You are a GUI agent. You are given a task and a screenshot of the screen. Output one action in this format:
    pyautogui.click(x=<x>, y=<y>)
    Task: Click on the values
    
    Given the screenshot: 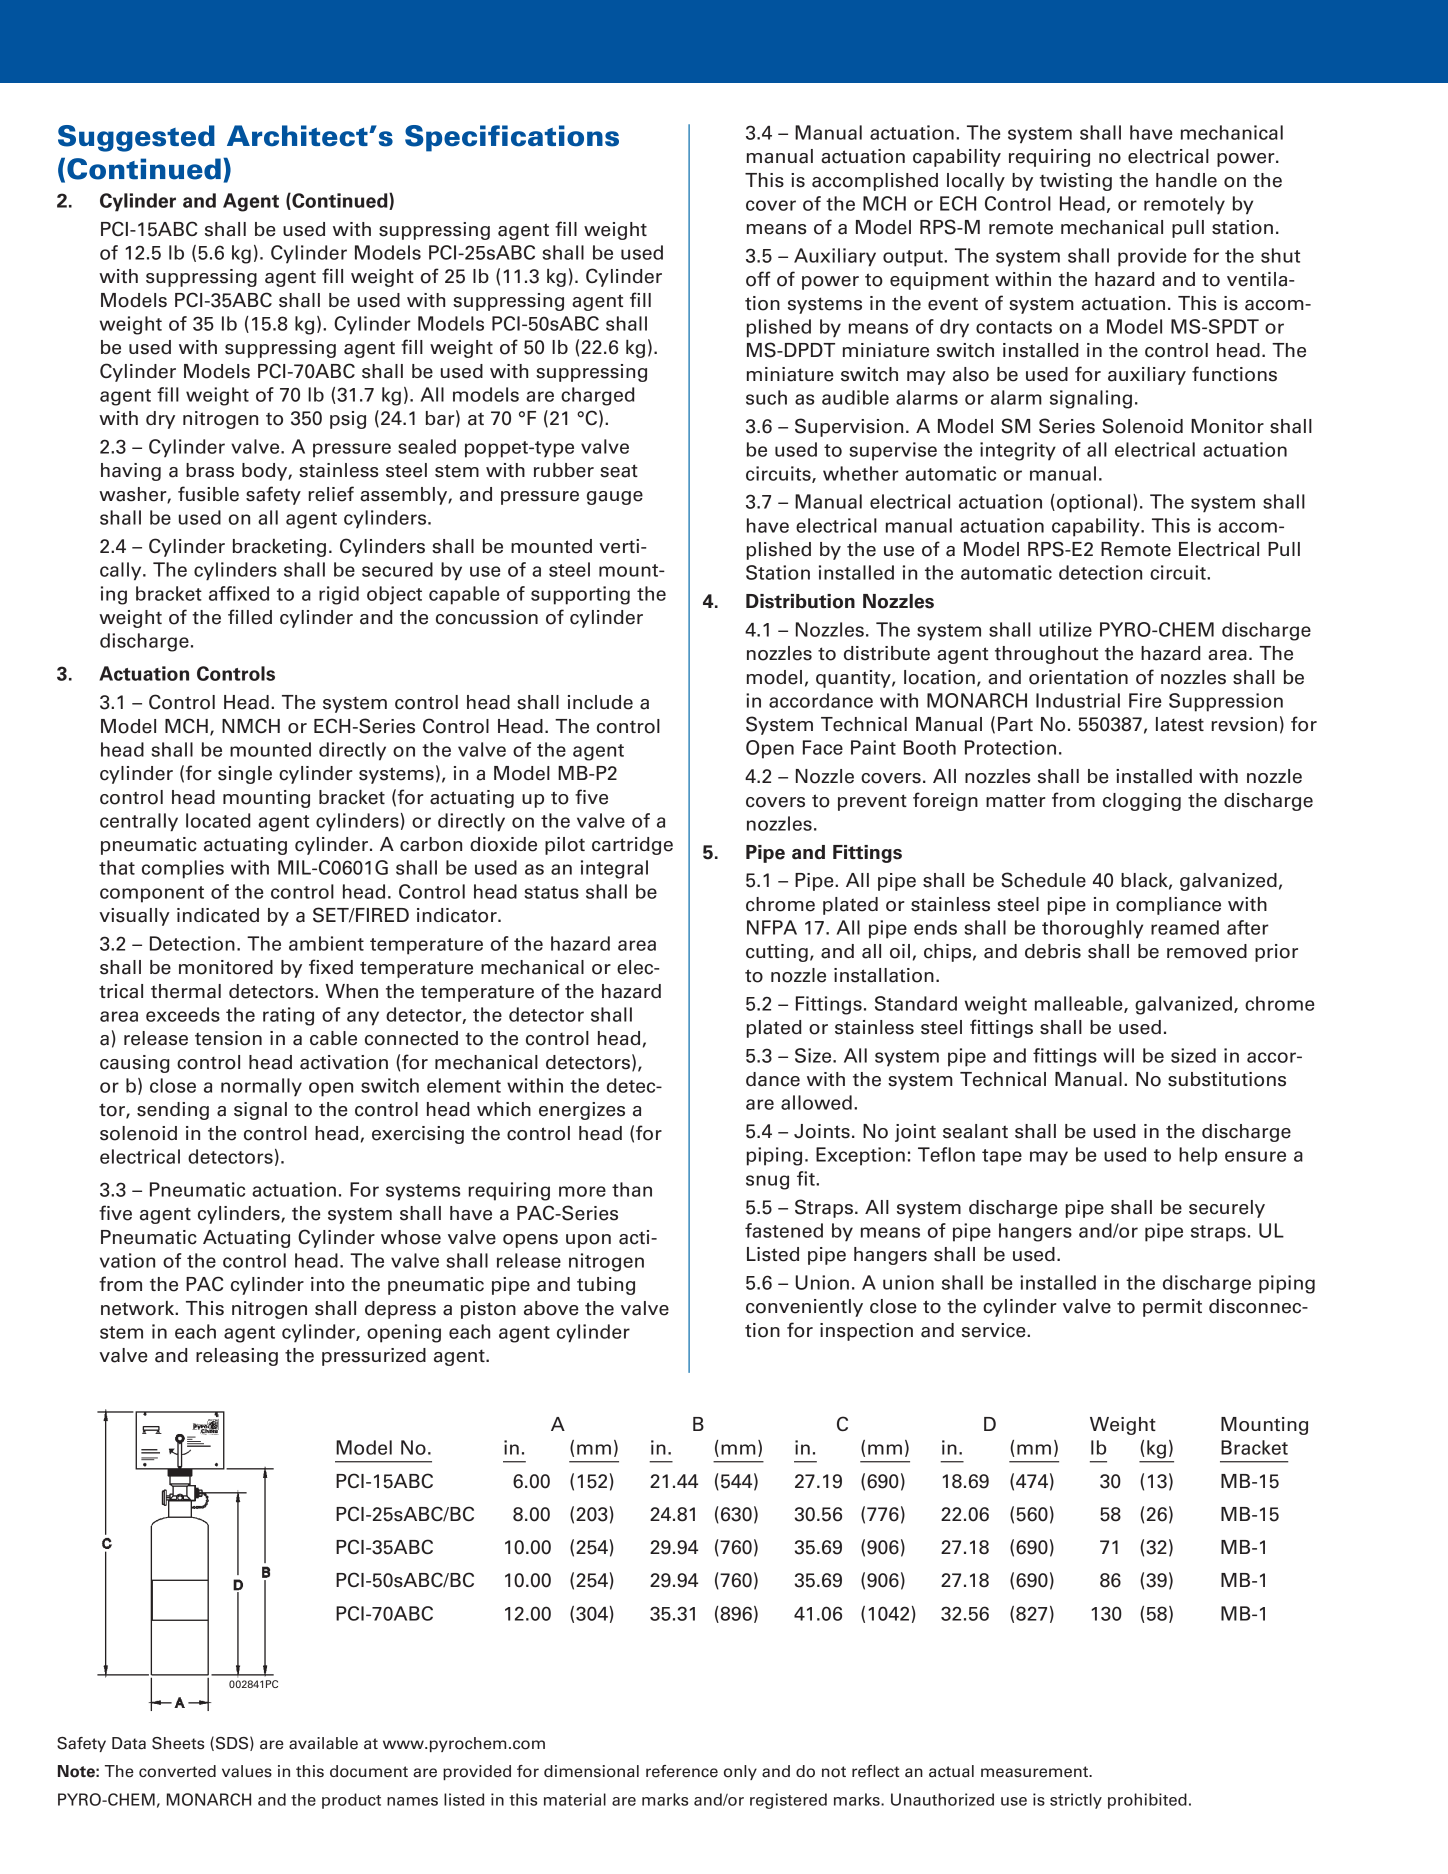 What is the action you would take?
    pyautogui.click(x=247, y=1771)
